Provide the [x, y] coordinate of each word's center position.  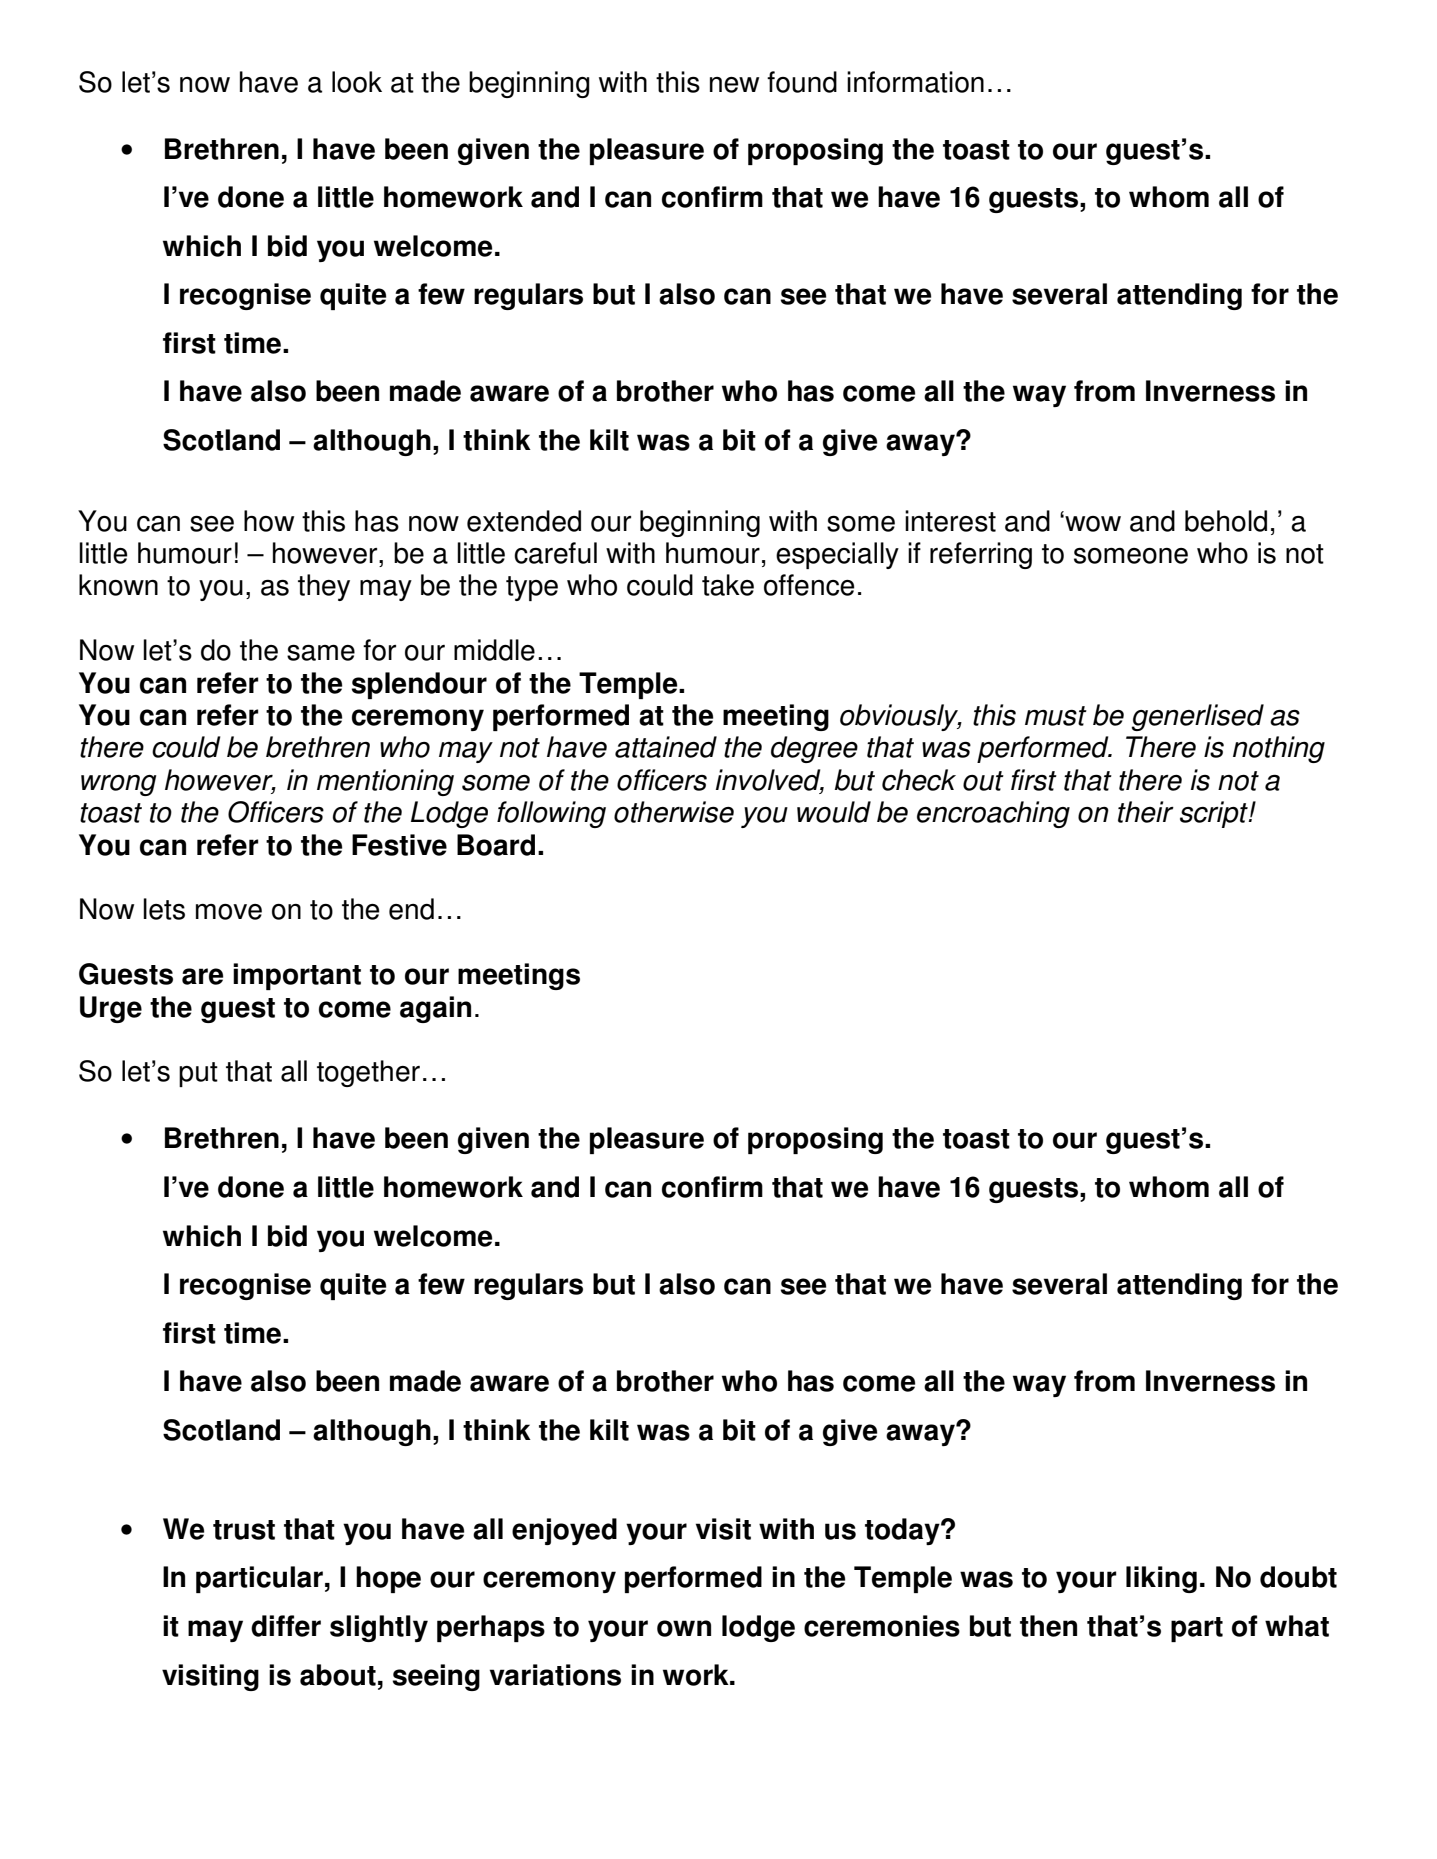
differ [286, 1626]
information [915, 82]
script [1215, 814]
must [1056, 716]
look [357, 82]
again [435, 1009]
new [734, 85]
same [321, 653]
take [728, 585]
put [198, 1074]
